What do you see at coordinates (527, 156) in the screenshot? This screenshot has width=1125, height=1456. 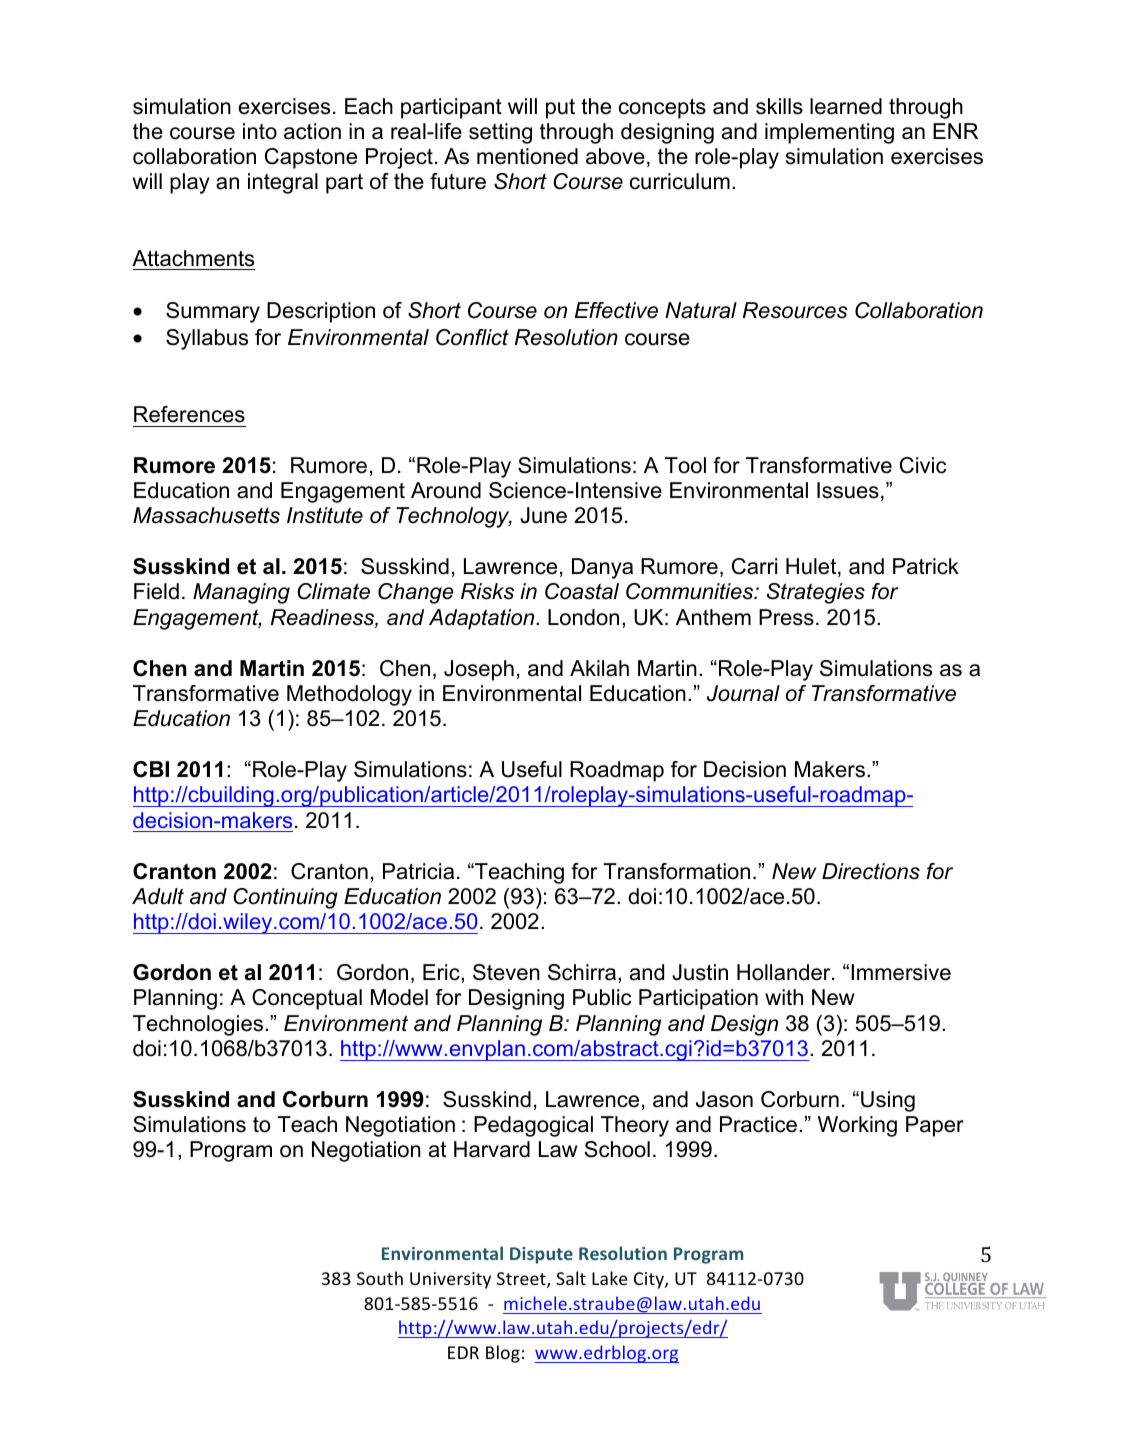 I see `mentioned` at bounding box center [527, 156].
